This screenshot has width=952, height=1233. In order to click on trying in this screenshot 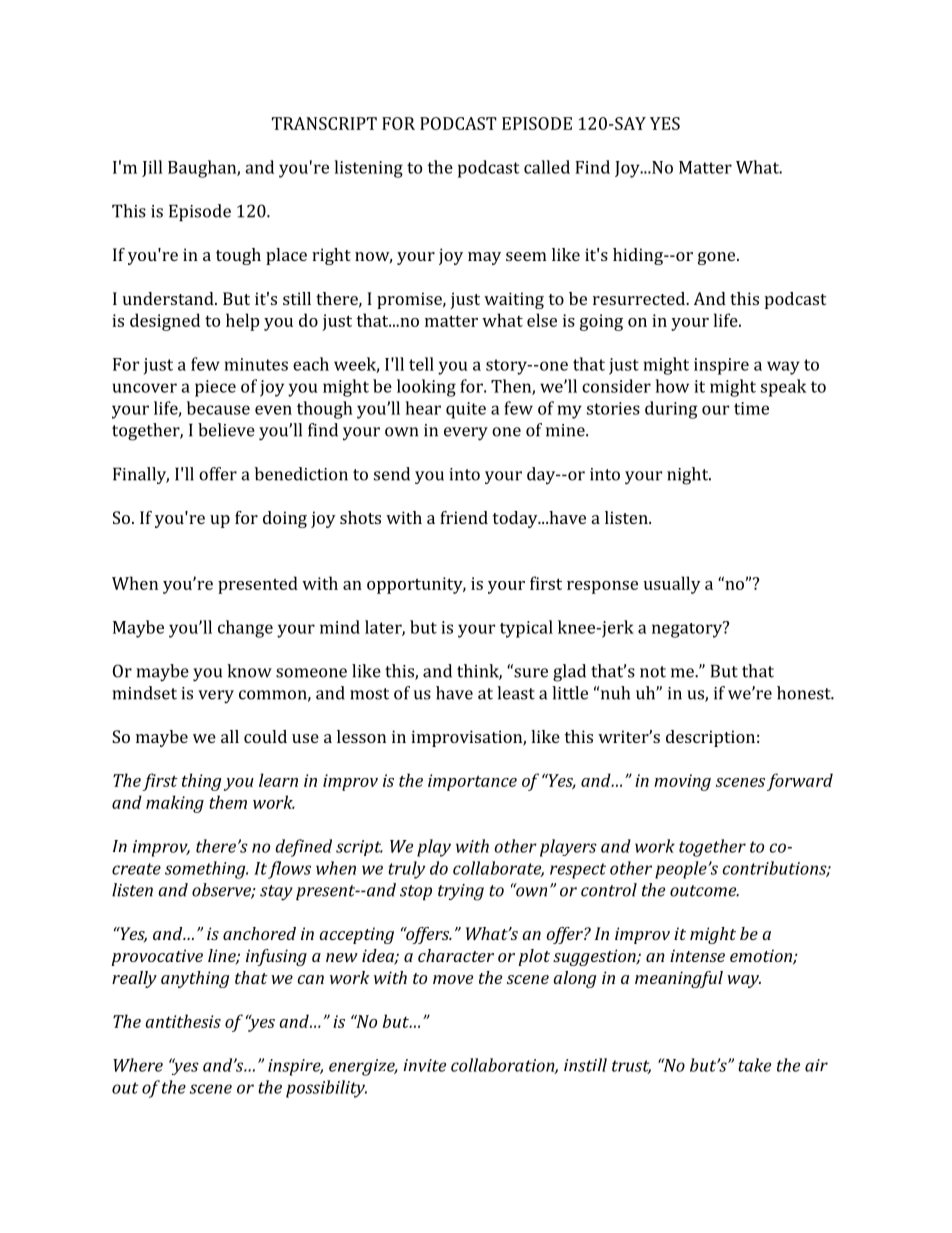, I will do `click(461, 892)`.
